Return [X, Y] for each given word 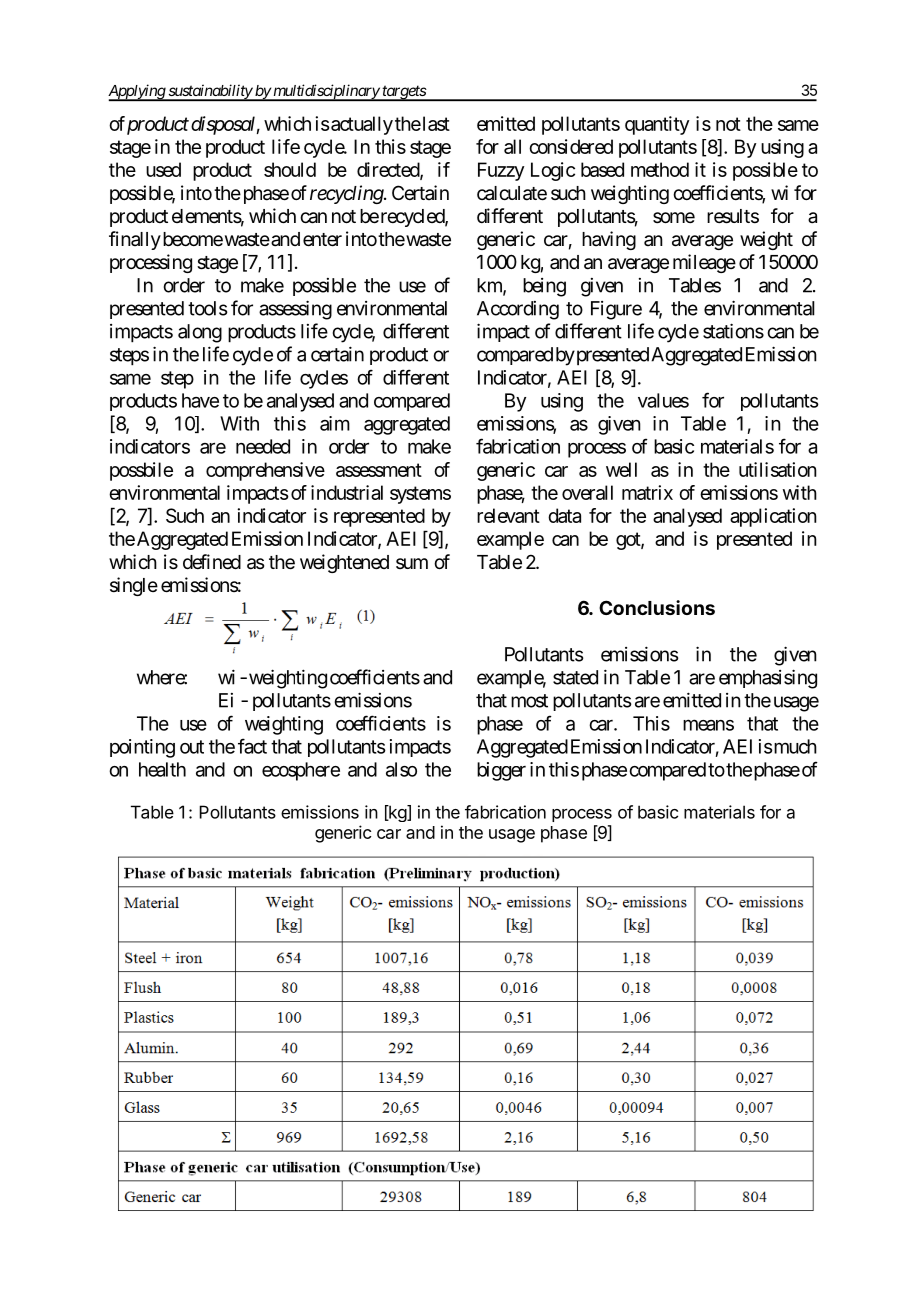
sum [412, 563]
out [192, 747]
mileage [704, 263]
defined [212, 561]
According [518, 310]
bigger [501, 771]
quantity [657, 125]
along [200, 333]
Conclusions [657, 607]
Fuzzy [501, 171]
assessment [379, 470]
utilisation [778, 469]
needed [263, 446]
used [163, 169]
